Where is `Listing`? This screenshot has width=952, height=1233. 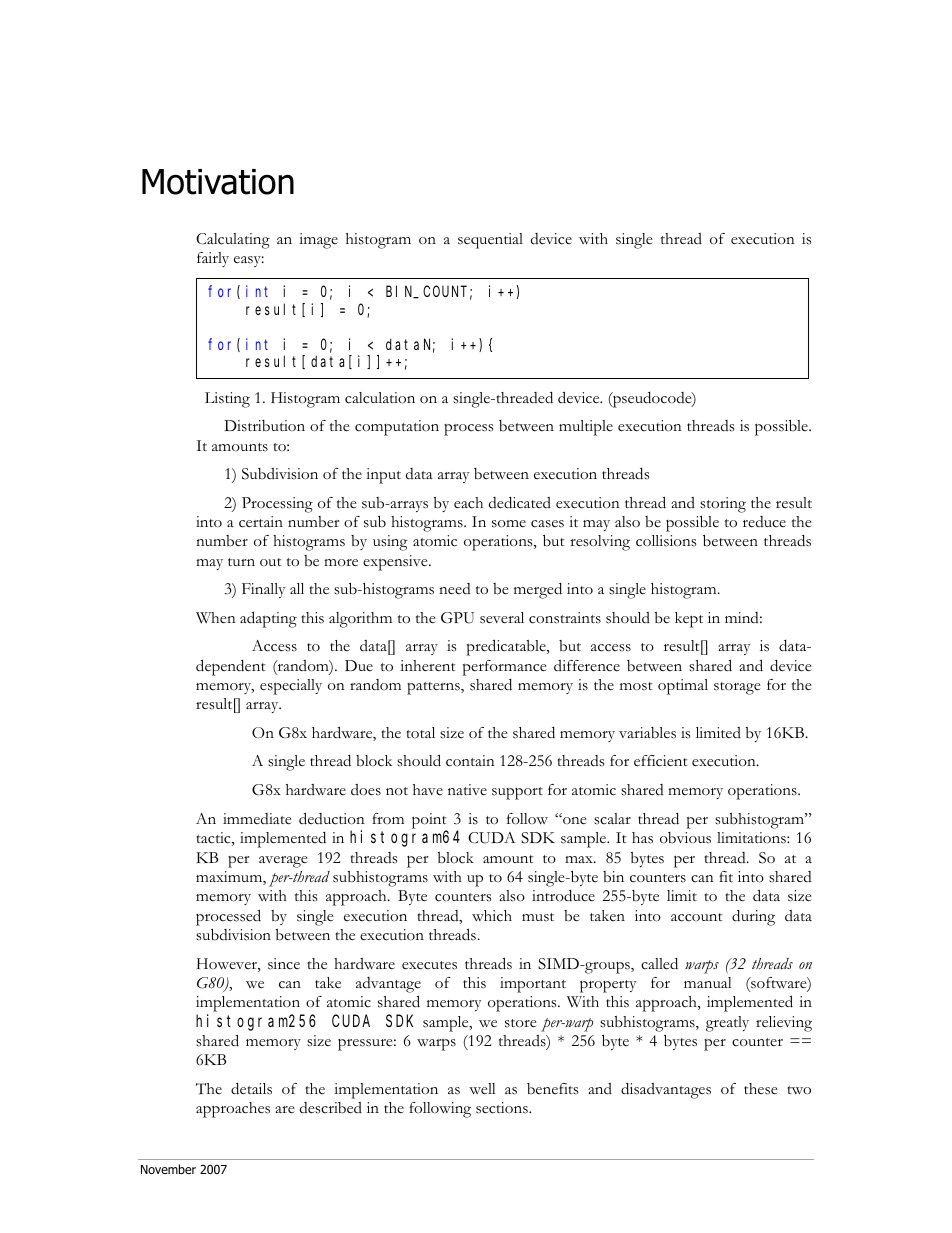
Listing is located at coordinates (227, 400).
